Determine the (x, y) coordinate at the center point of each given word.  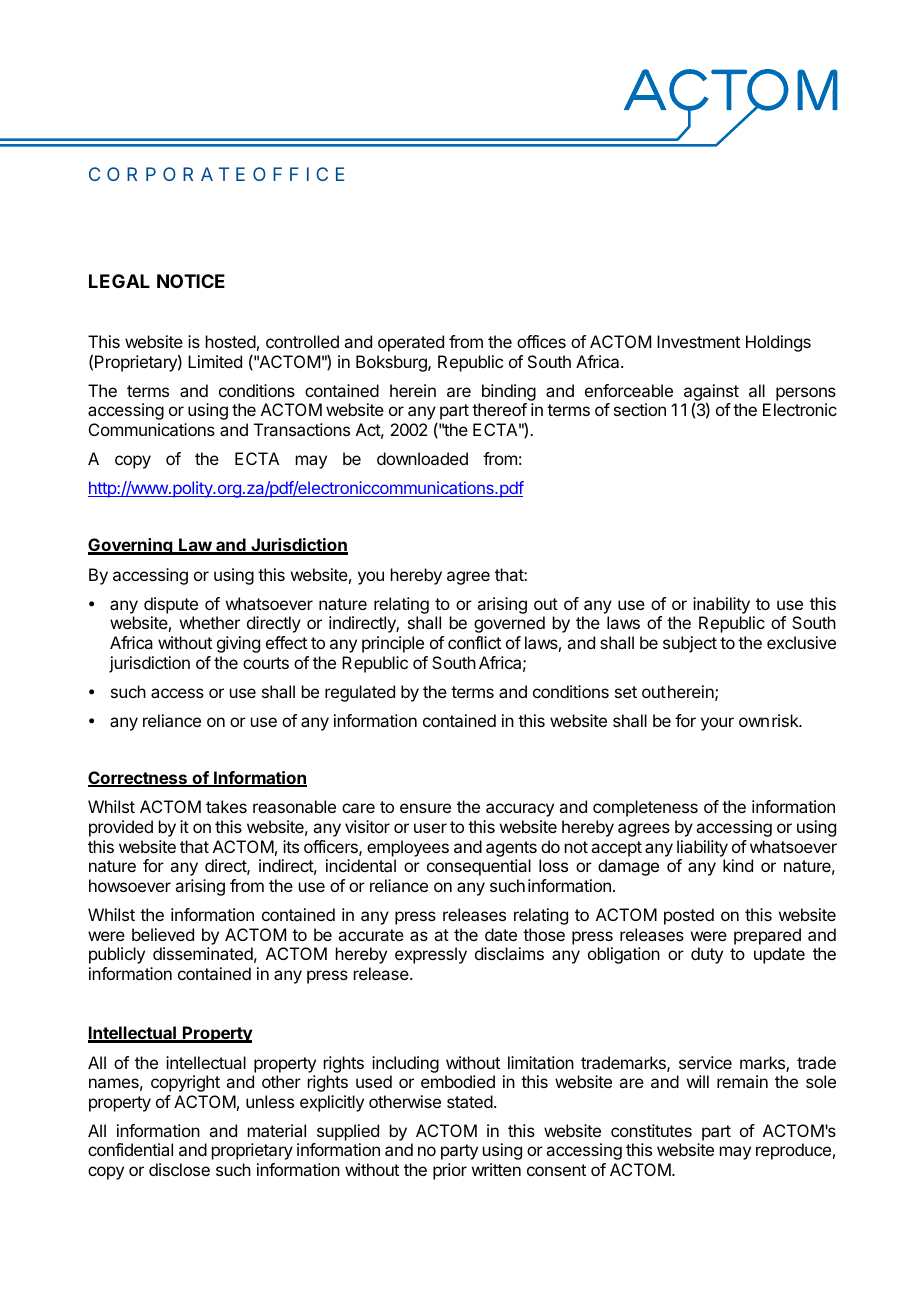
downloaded (422, 458)
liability (702, 848)
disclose (179, 1169)
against (711, 392)
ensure (425, 808)
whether (210, 622)
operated (411, 343)
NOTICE (191, 281)
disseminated (203, 953)
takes (226, 806)
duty (707, 955)
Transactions (302, 429)
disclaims (509, 953)
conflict (474, 642)
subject (690, 644)
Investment (698, 341)
